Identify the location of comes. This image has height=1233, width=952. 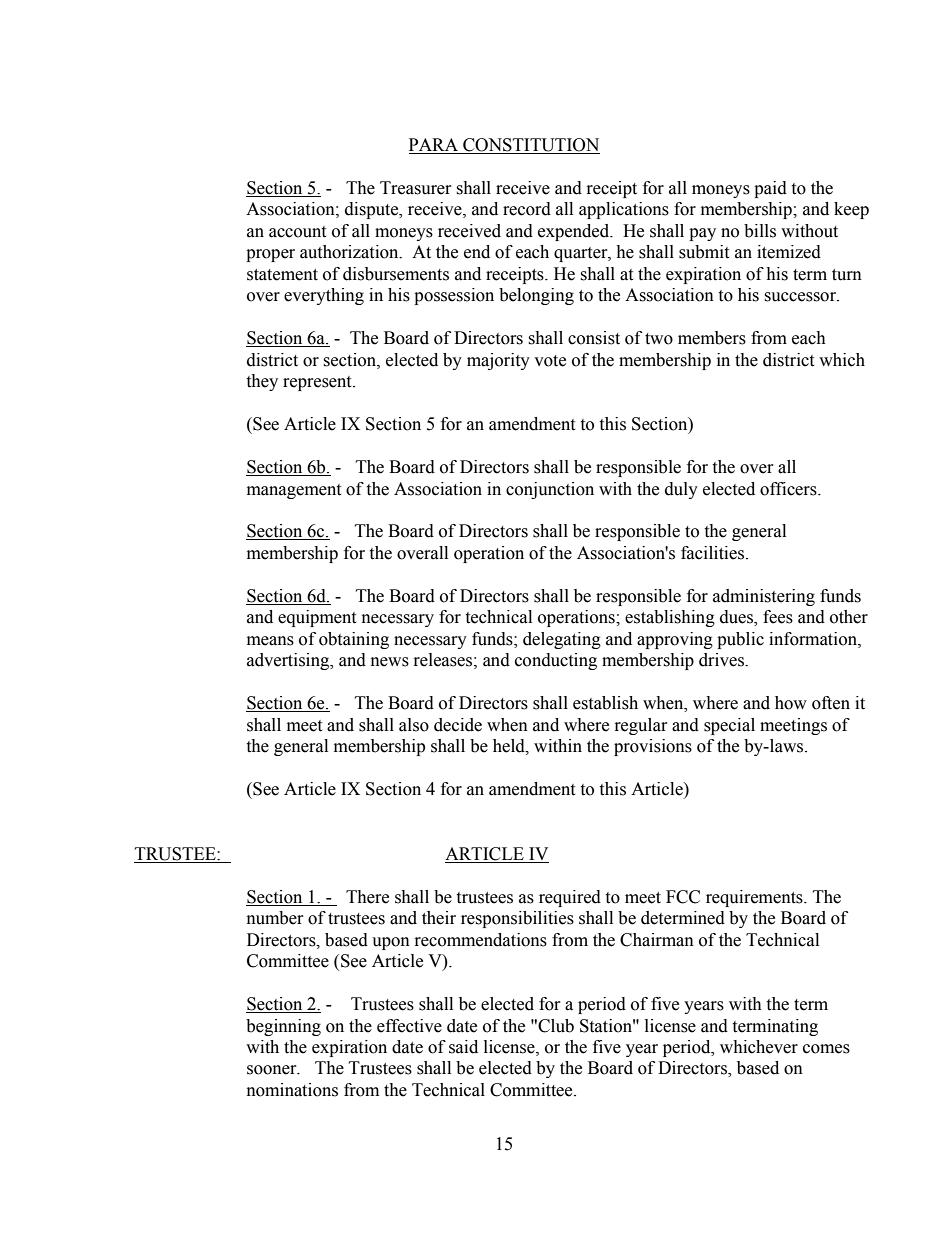
(826, 1049).
